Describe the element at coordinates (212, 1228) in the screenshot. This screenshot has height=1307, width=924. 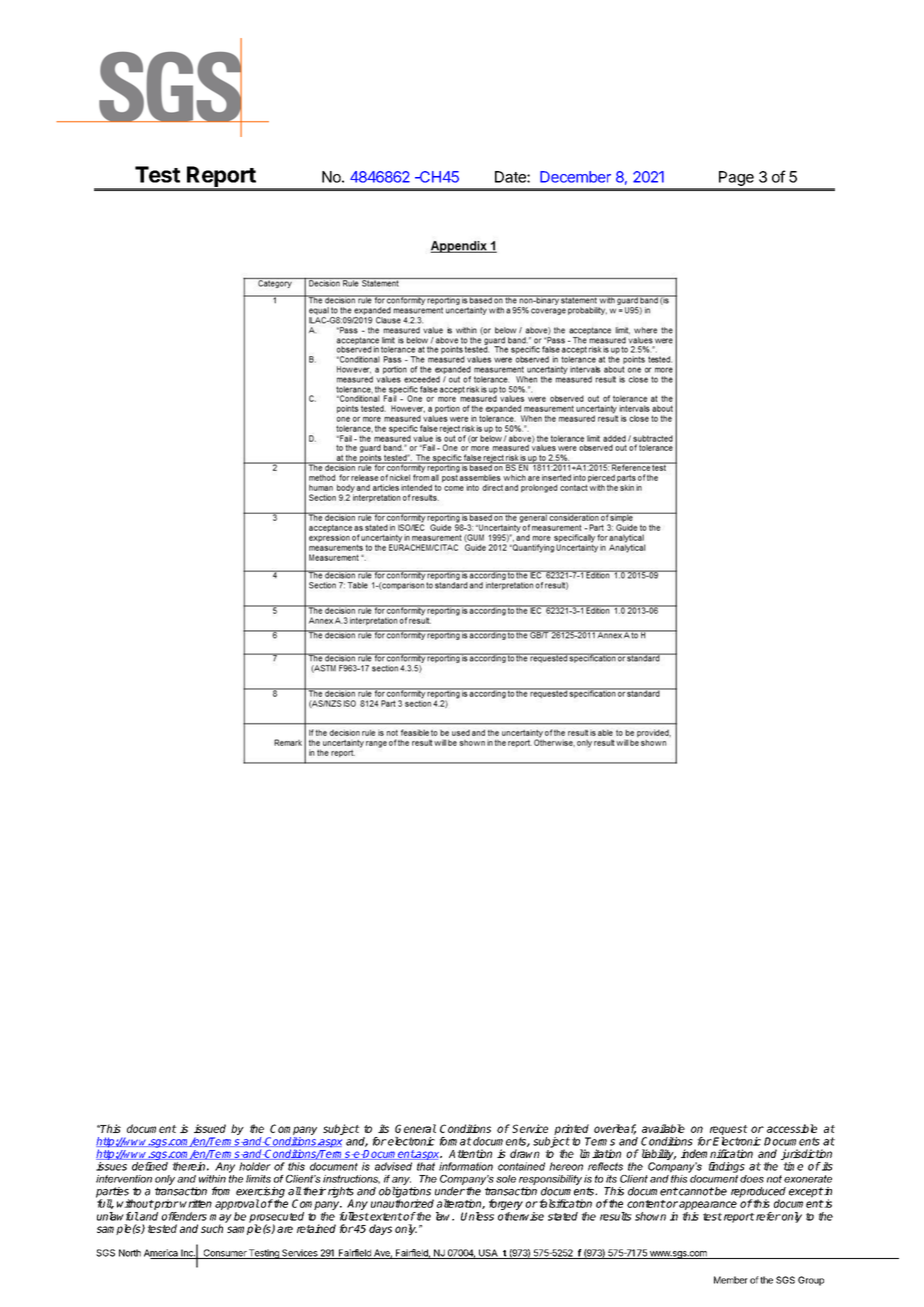
I see `such` at that location.
